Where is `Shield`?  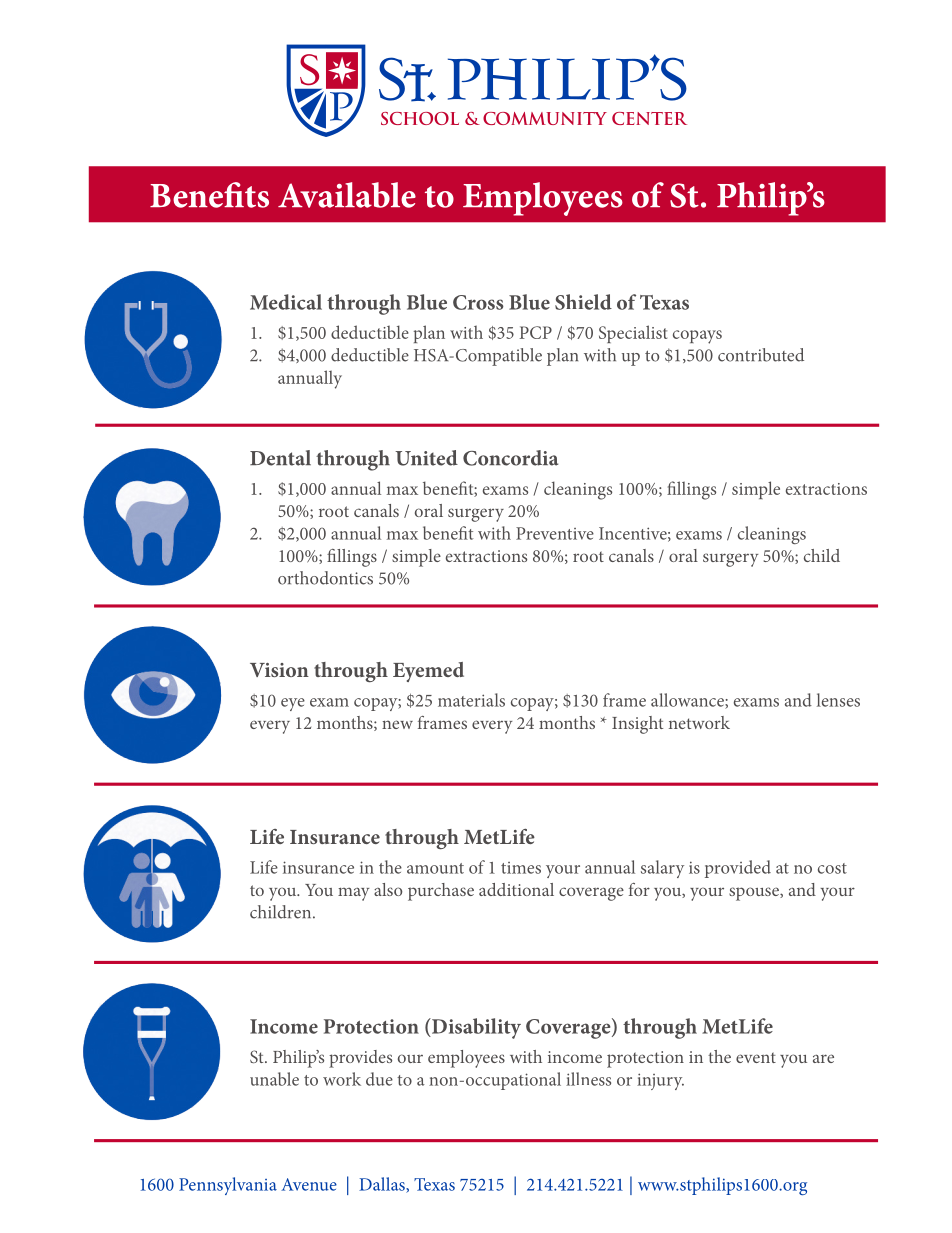
Shield is located at coordinates (583, 302).
